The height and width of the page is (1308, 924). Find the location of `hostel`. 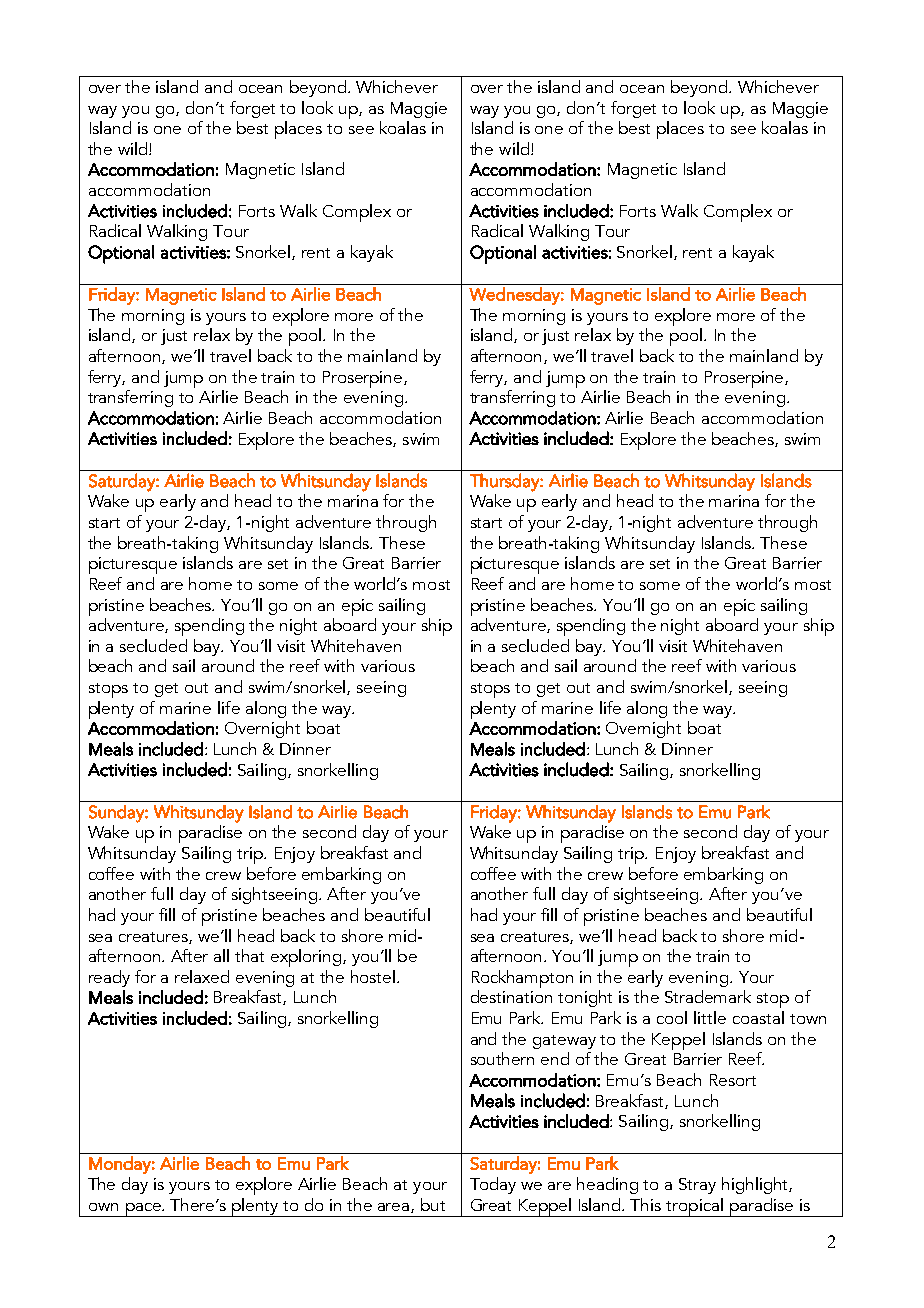

hostel is located at coordinates (373, 976).
